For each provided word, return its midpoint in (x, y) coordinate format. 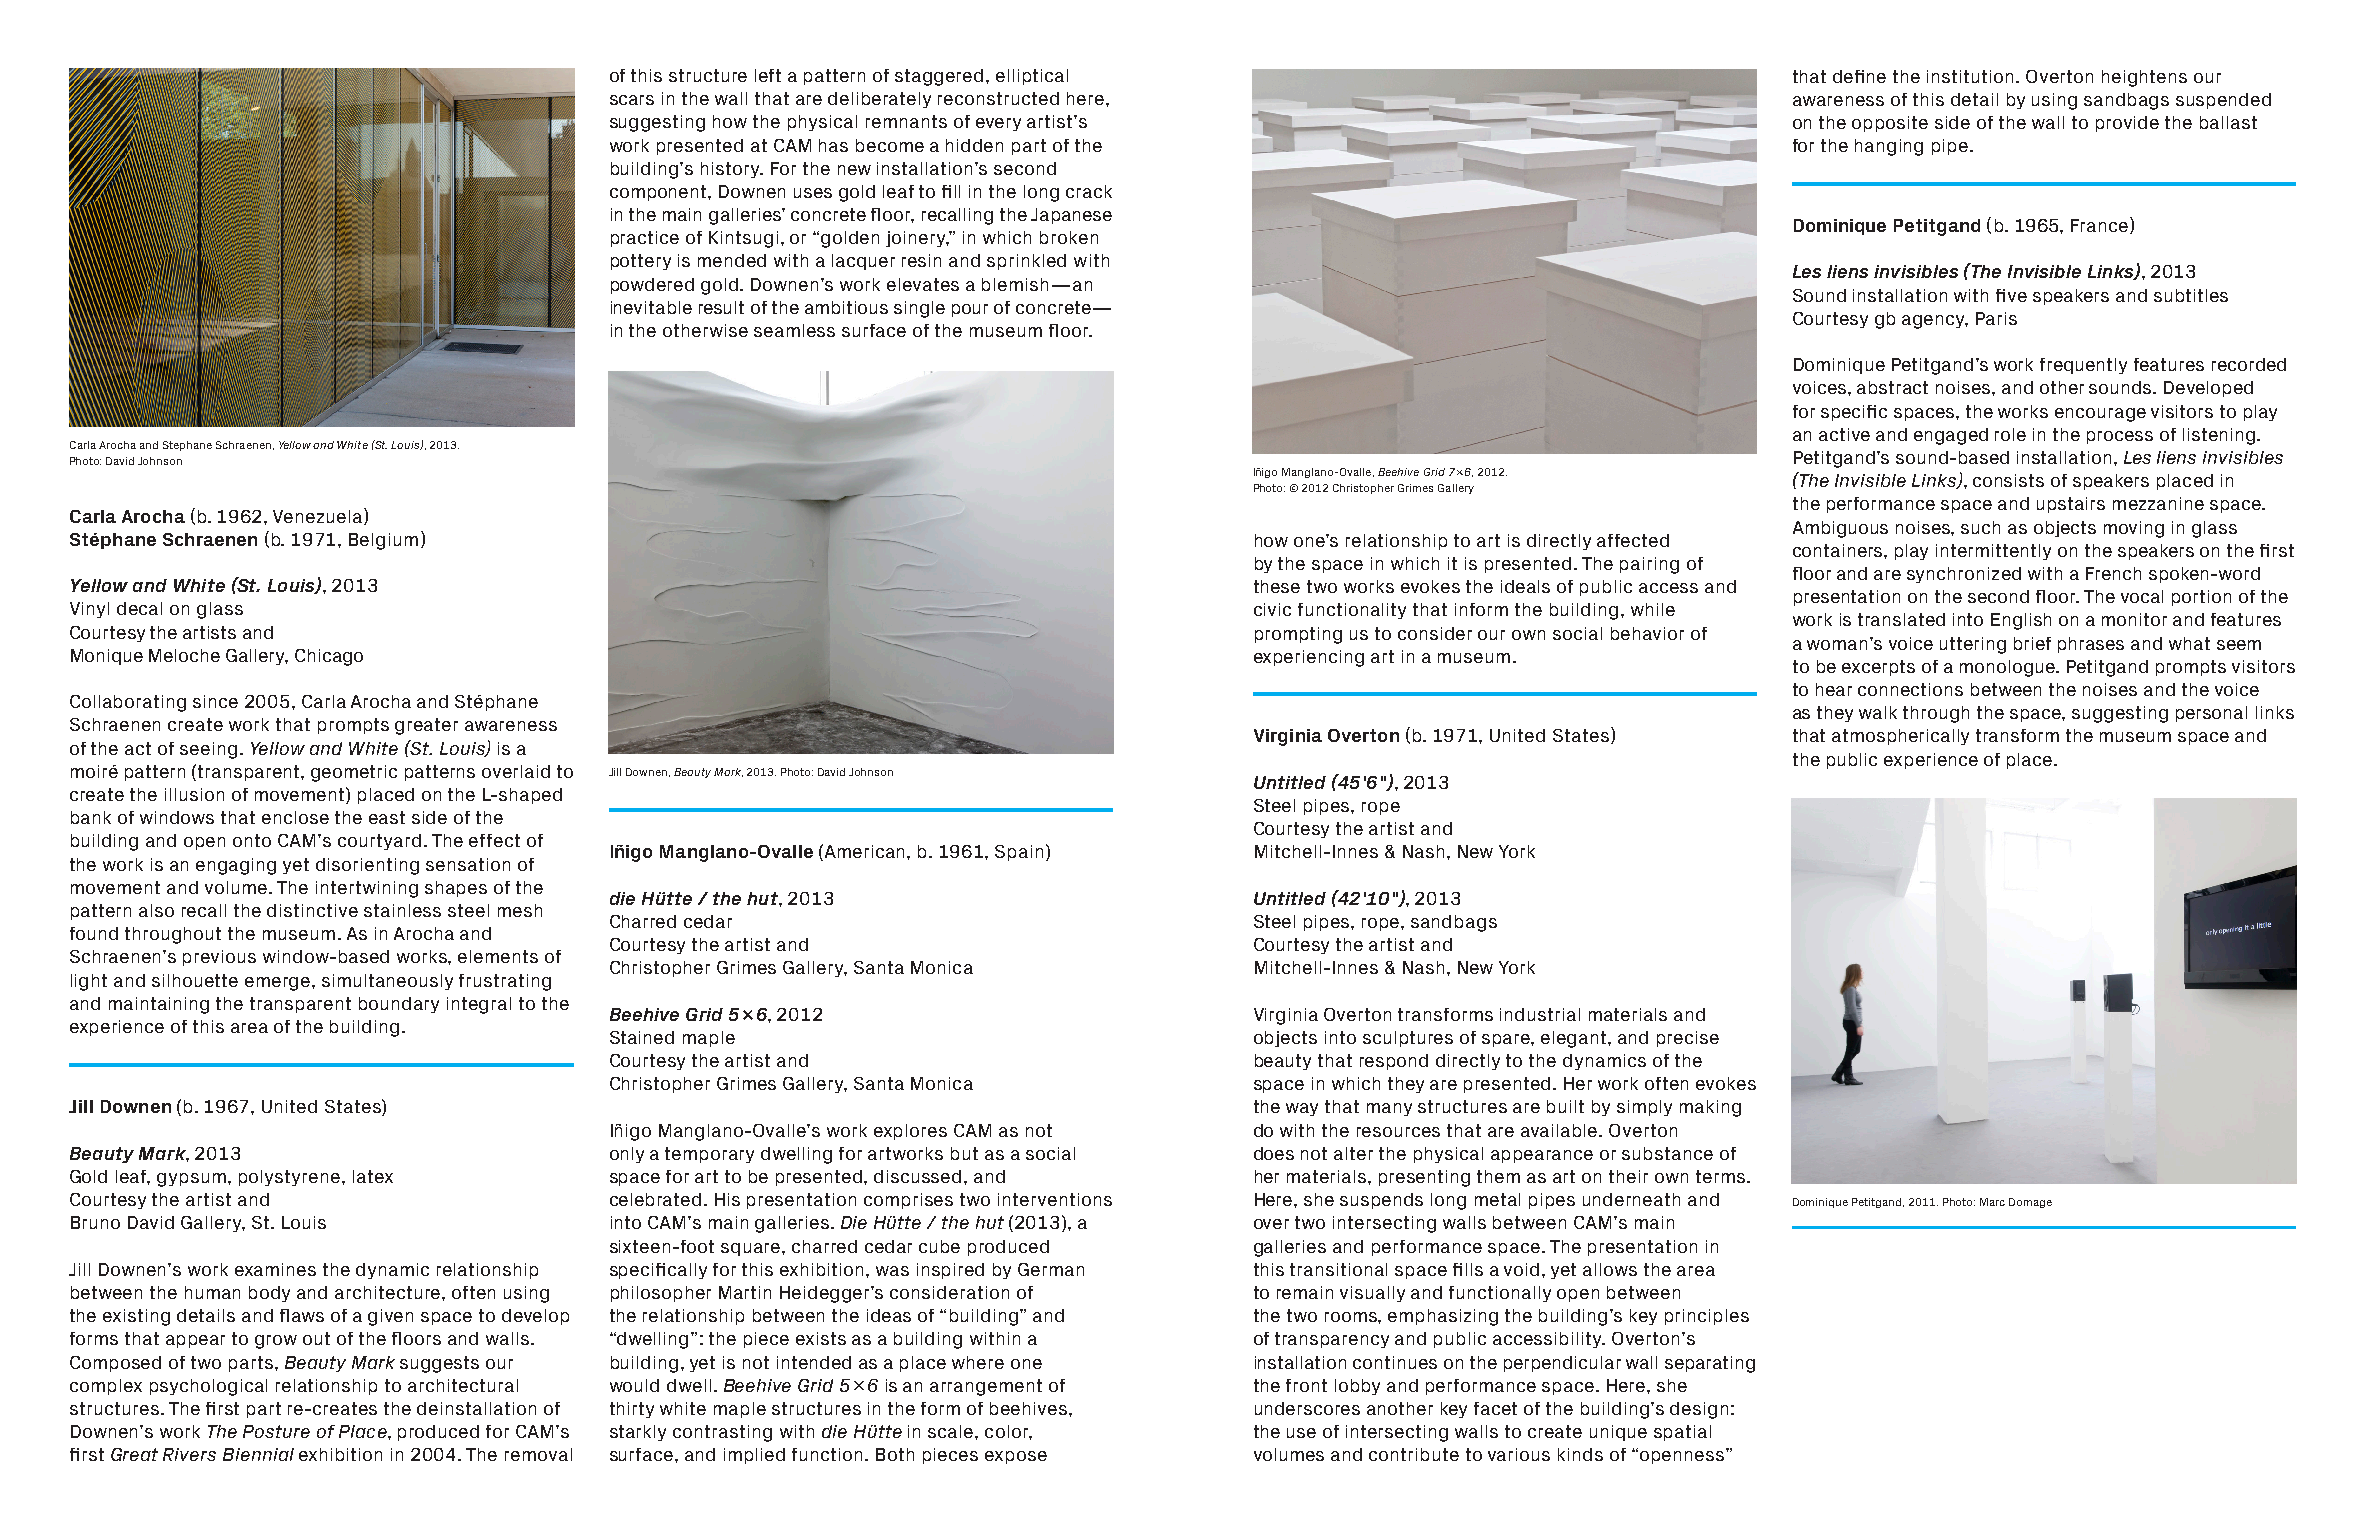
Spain (1019, 853)
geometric (354, 773)
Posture (276, 1431)
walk (1878, 712)
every (998, 124)
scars (632, 100)
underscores (1307, 1408)
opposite (1890, 124)
